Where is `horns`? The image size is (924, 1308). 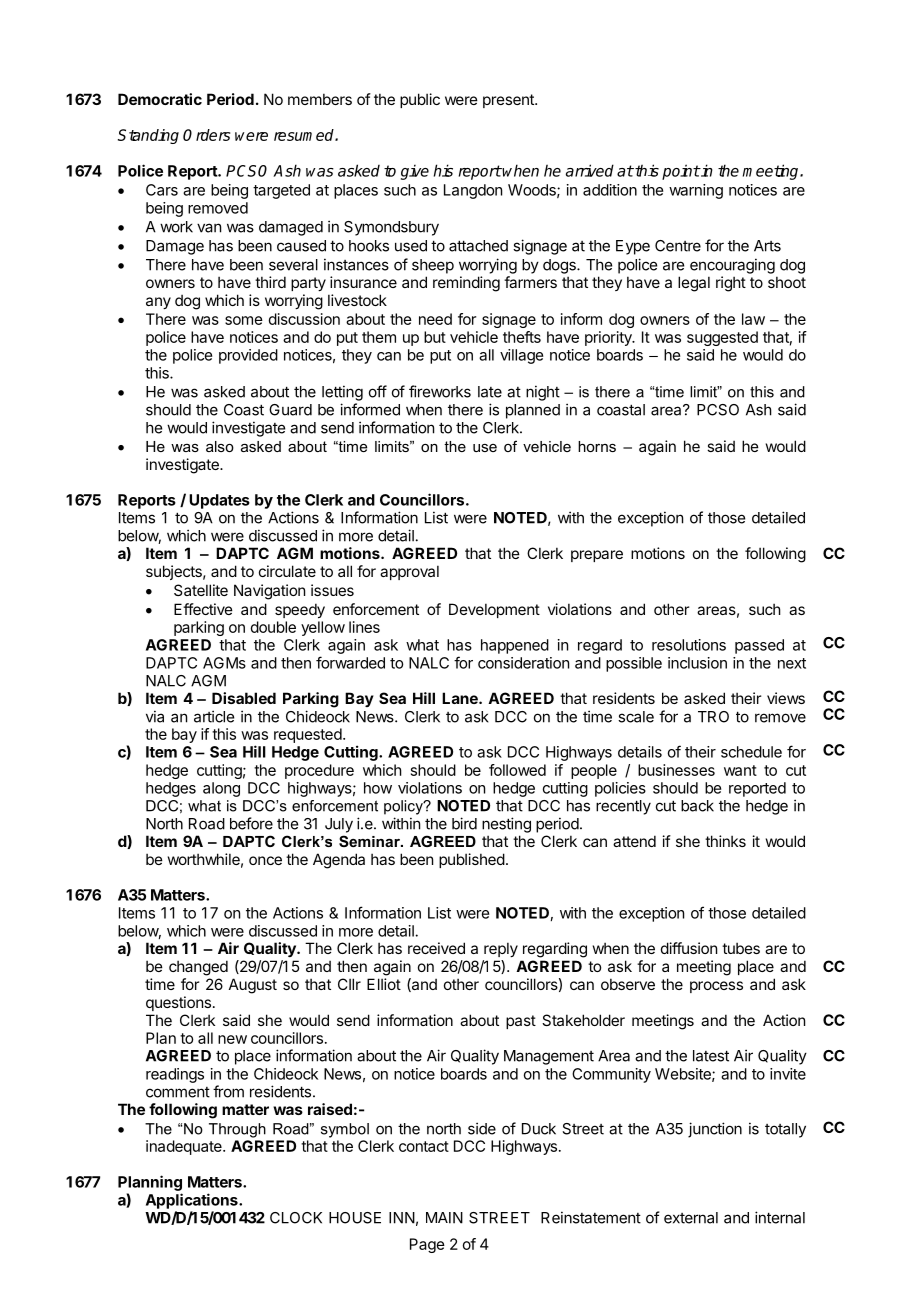
horns is located at coordinates (597, 446).
